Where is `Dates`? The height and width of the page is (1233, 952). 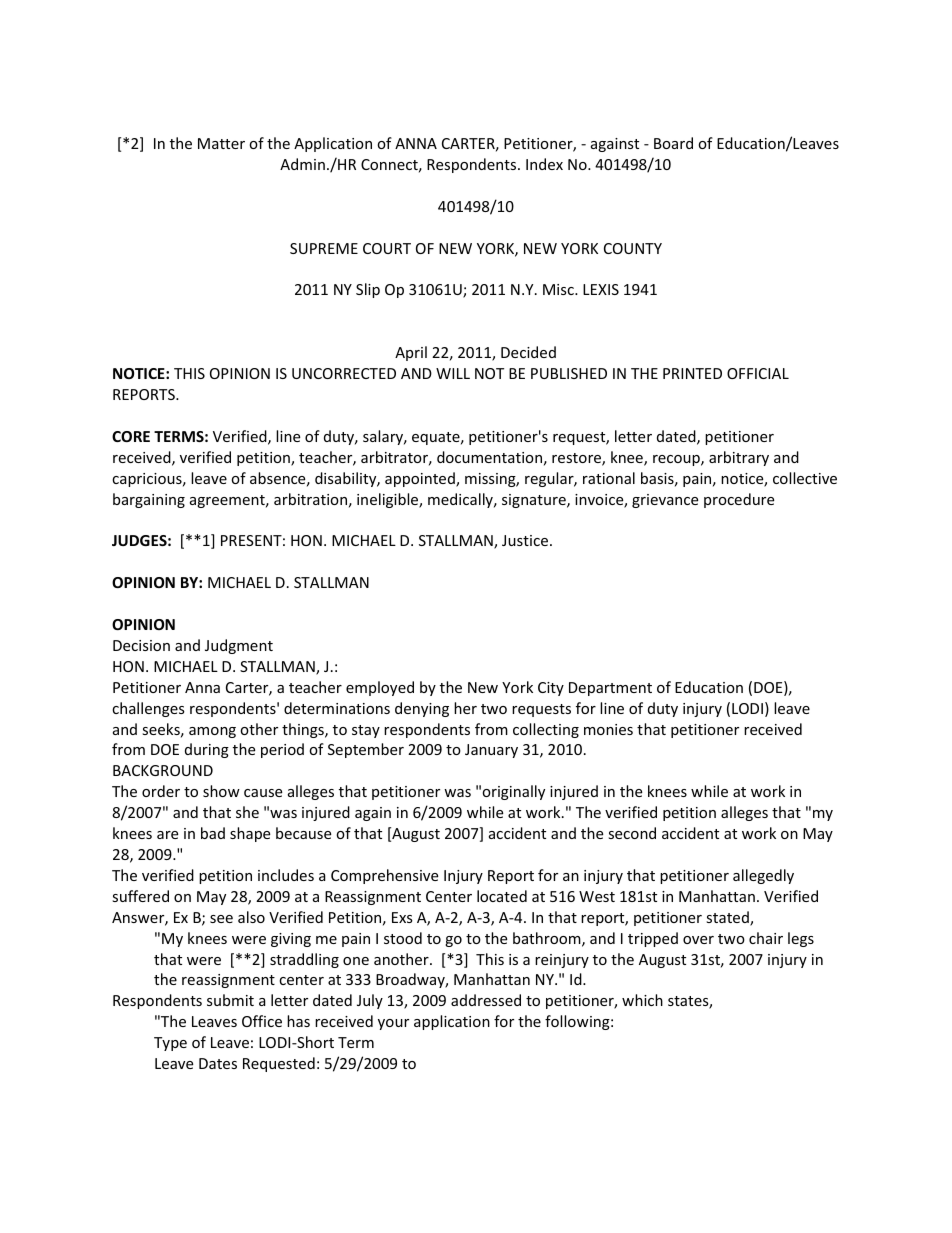 Dates is located at coordinates (218, 1063).
